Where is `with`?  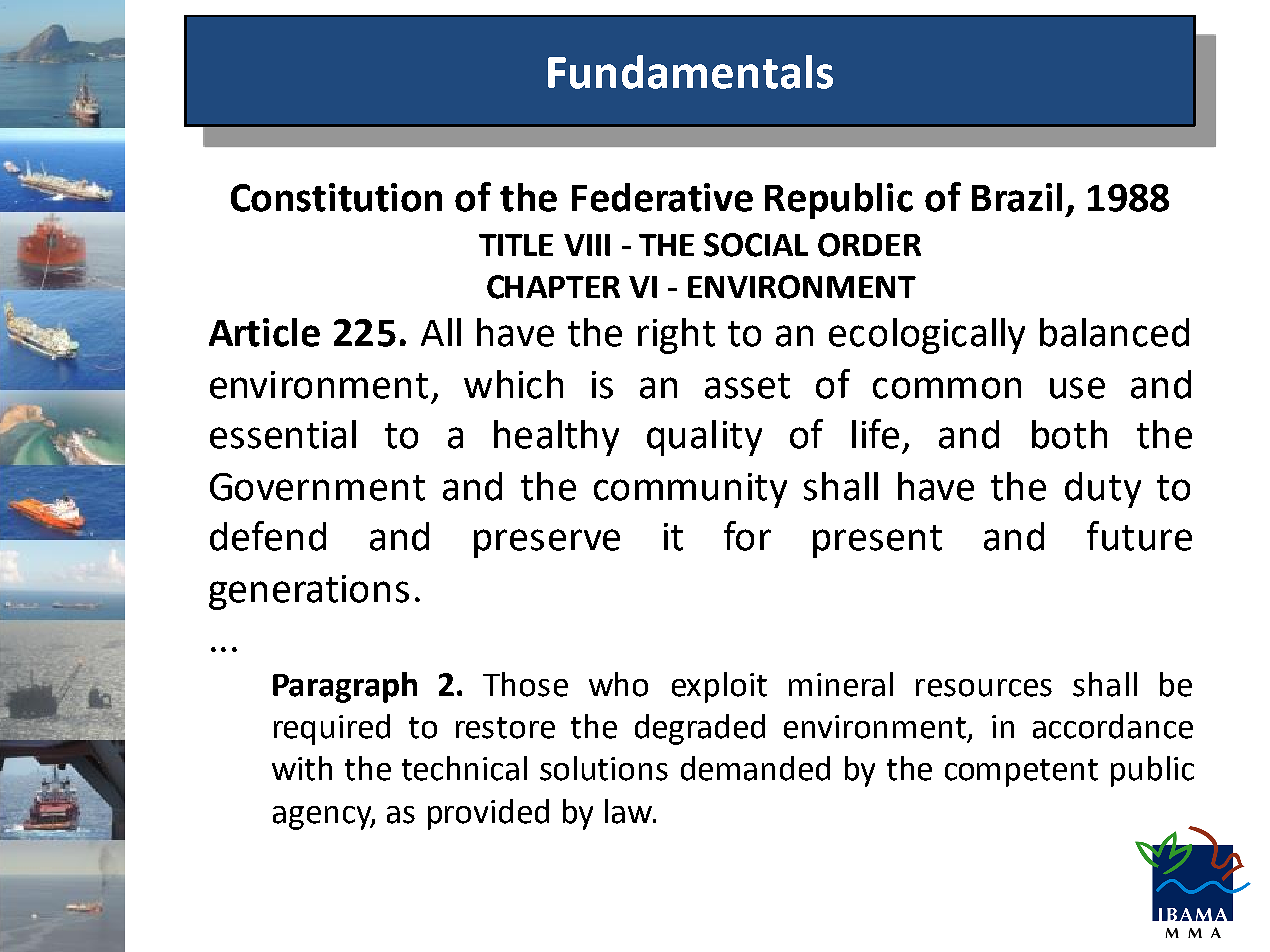 with is located at coordinates (302, 768).
